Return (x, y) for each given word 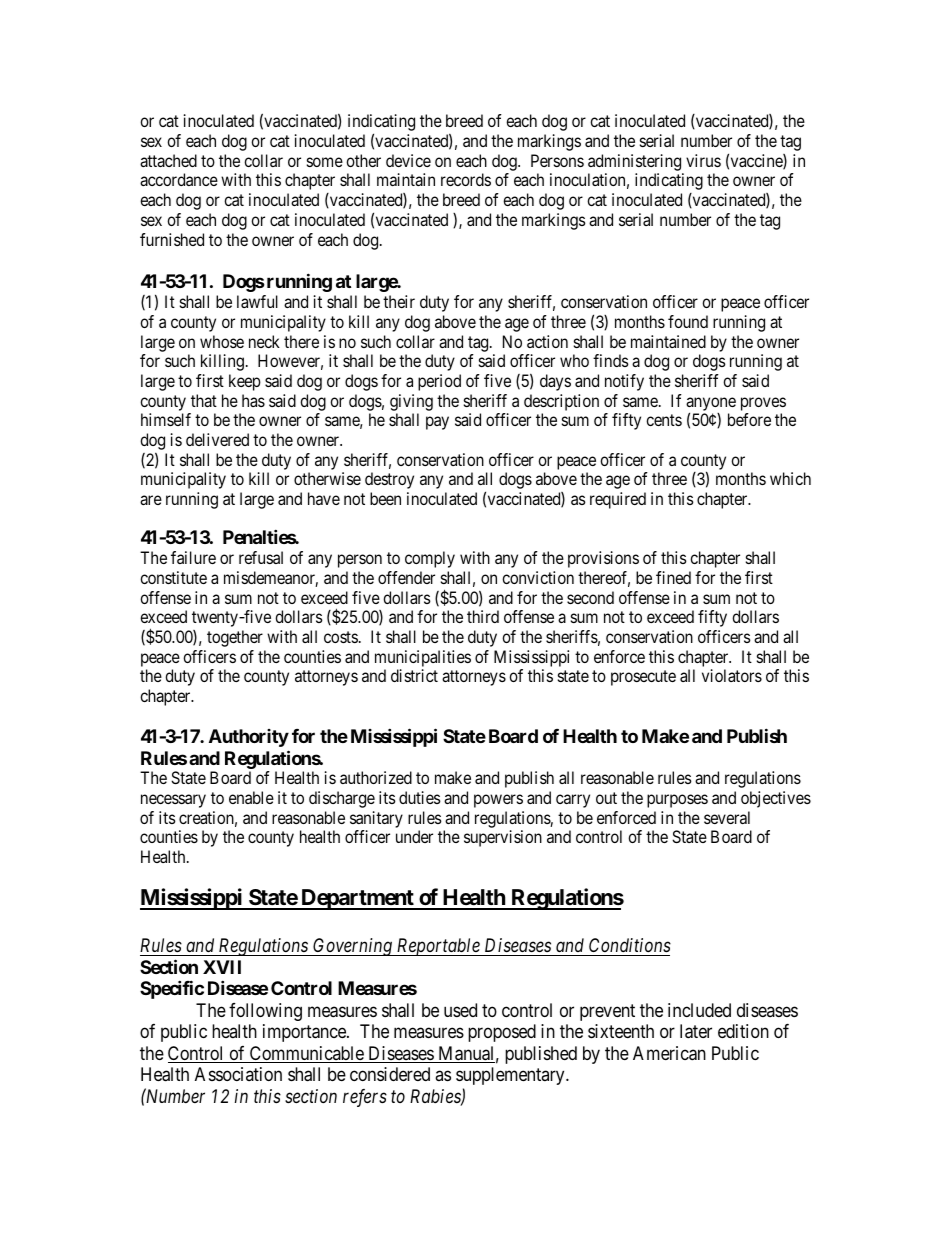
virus (703, 160)
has (253, 400)
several (727, 817)
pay (437, 423)
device (408, 160)
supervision (503, 838)
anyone (711, 405)
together (235, 638)
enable (251, 797)
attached (168, 160)
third (483, 616)
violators (732, 675)
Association (238, 1074)
